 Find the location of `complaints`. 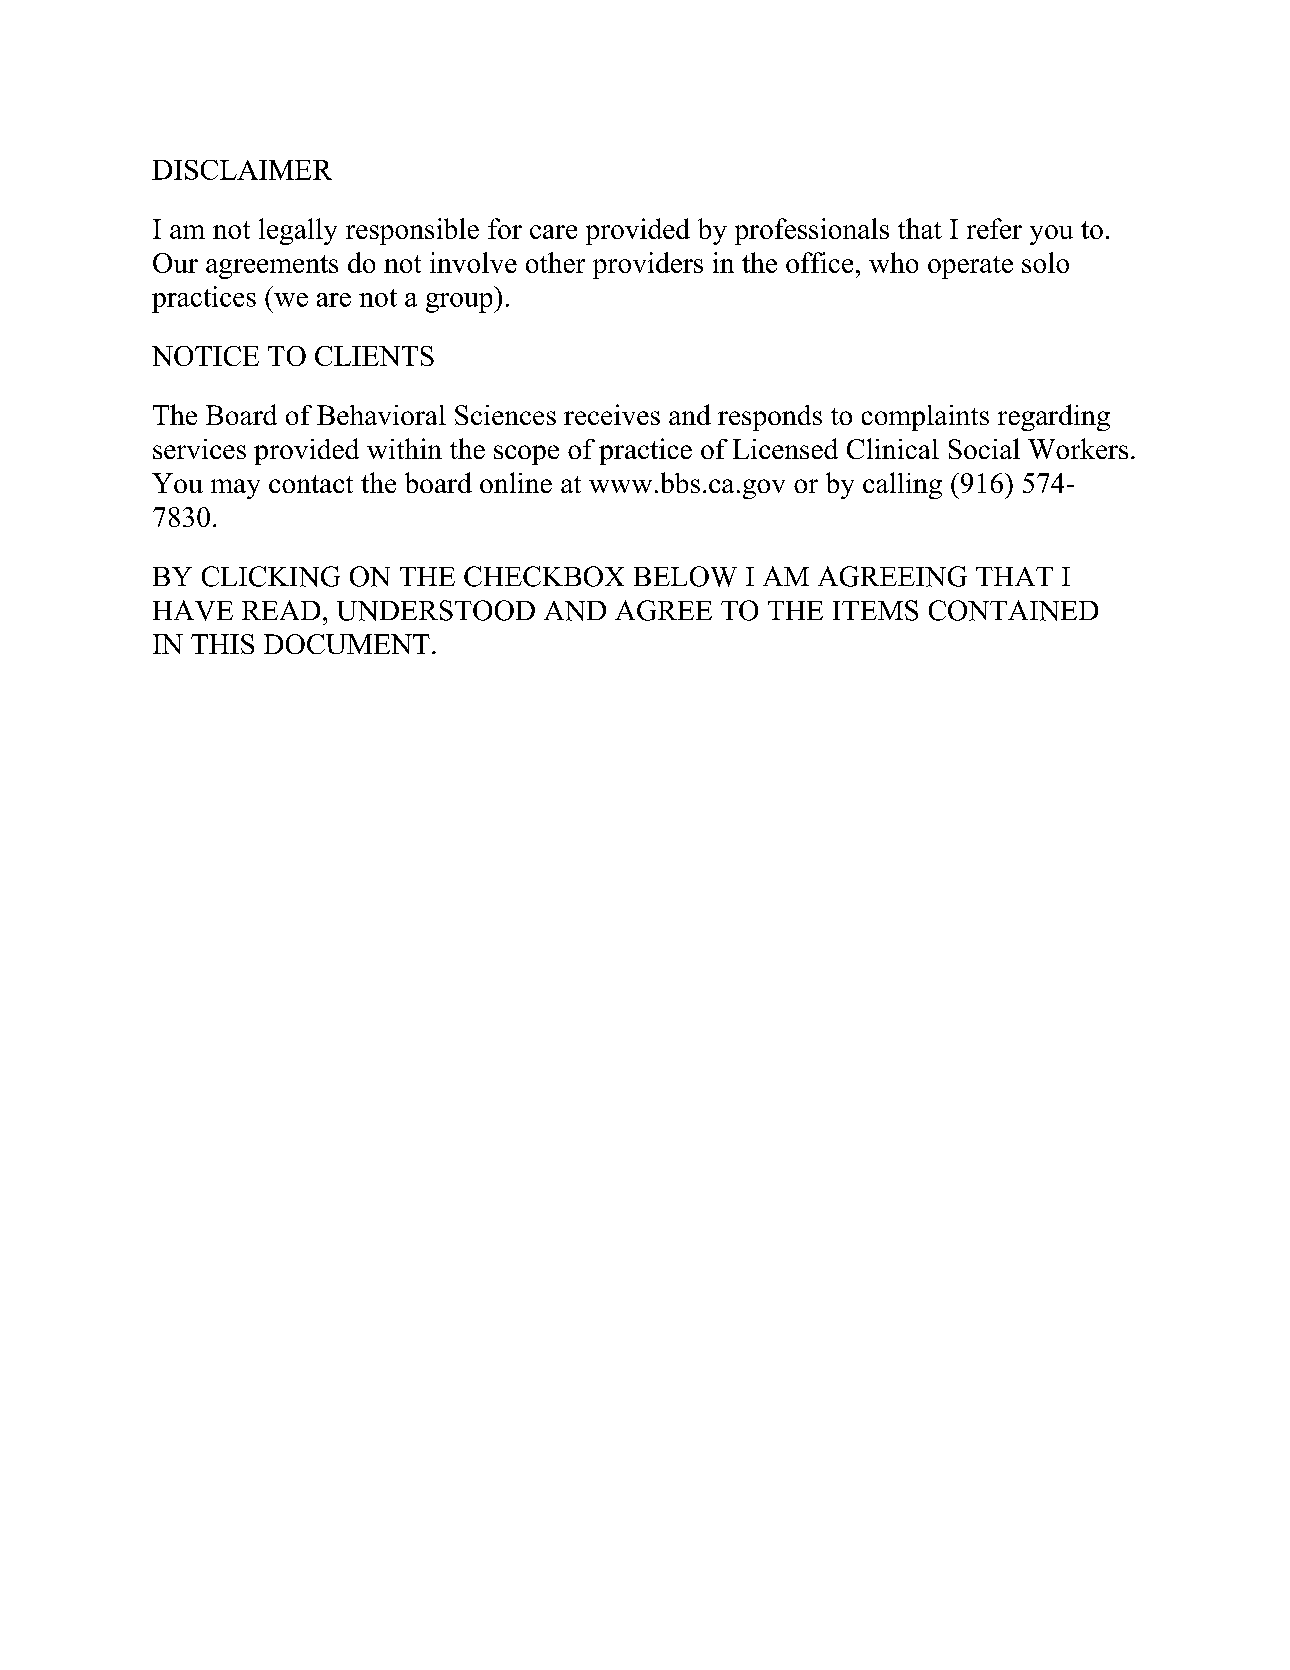

complaints is located at coordinates (925, 418).
